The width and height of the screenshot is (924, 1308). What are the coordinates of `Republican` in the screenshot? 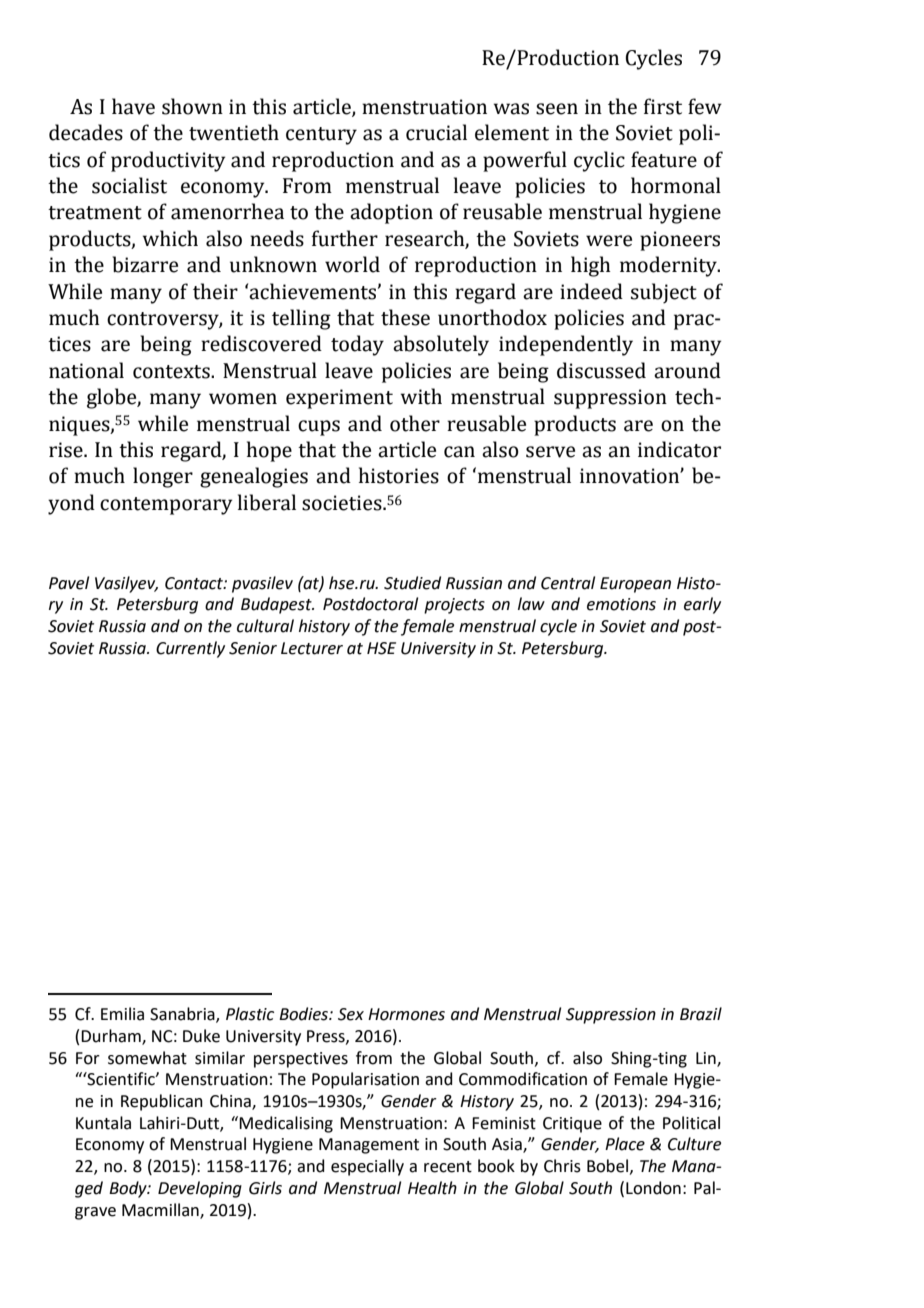 It's located at (162, 1102).
